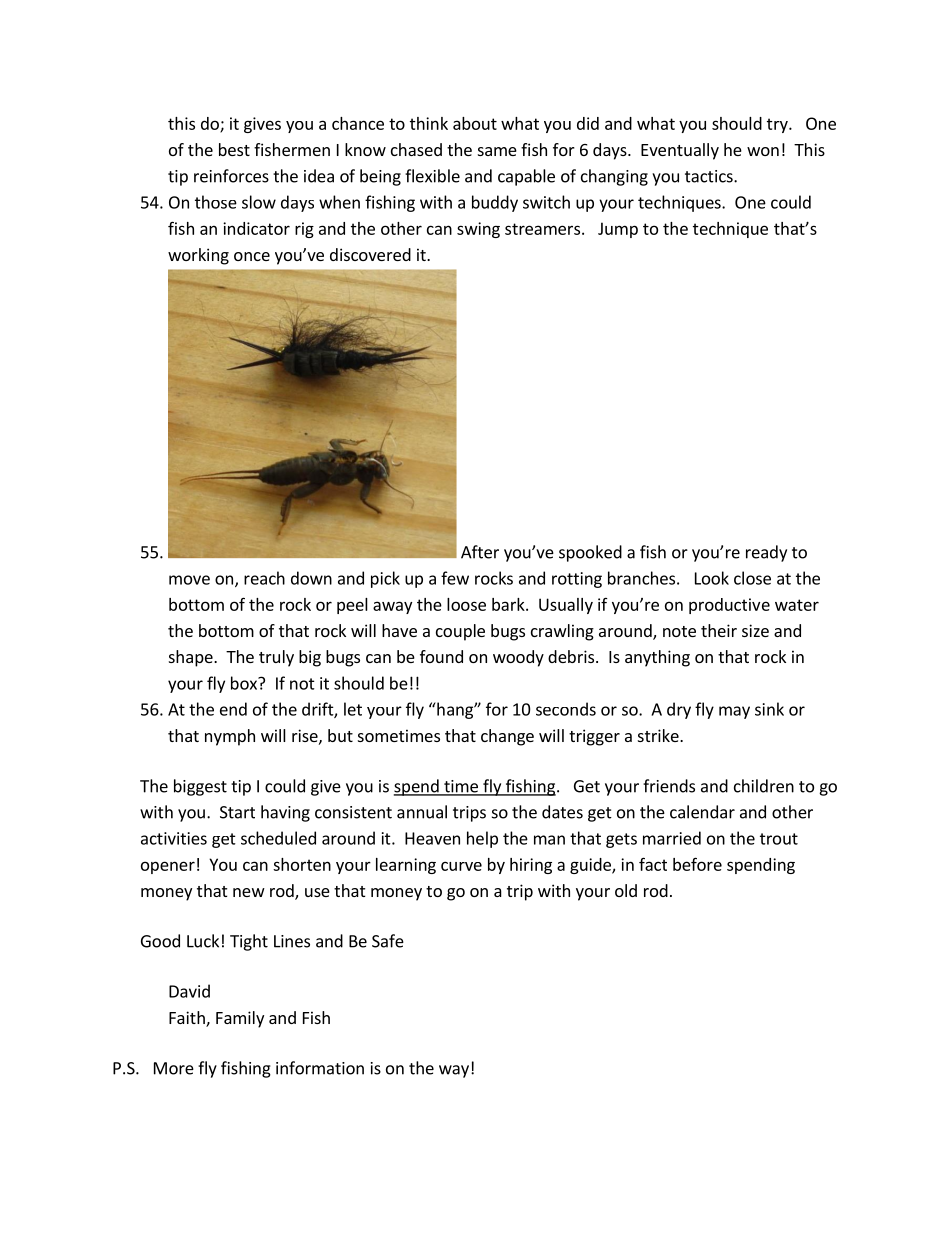  What do you see at coordinates (234, 149) in the screenshot?
I see `best` at bounding box center [234, 149].
